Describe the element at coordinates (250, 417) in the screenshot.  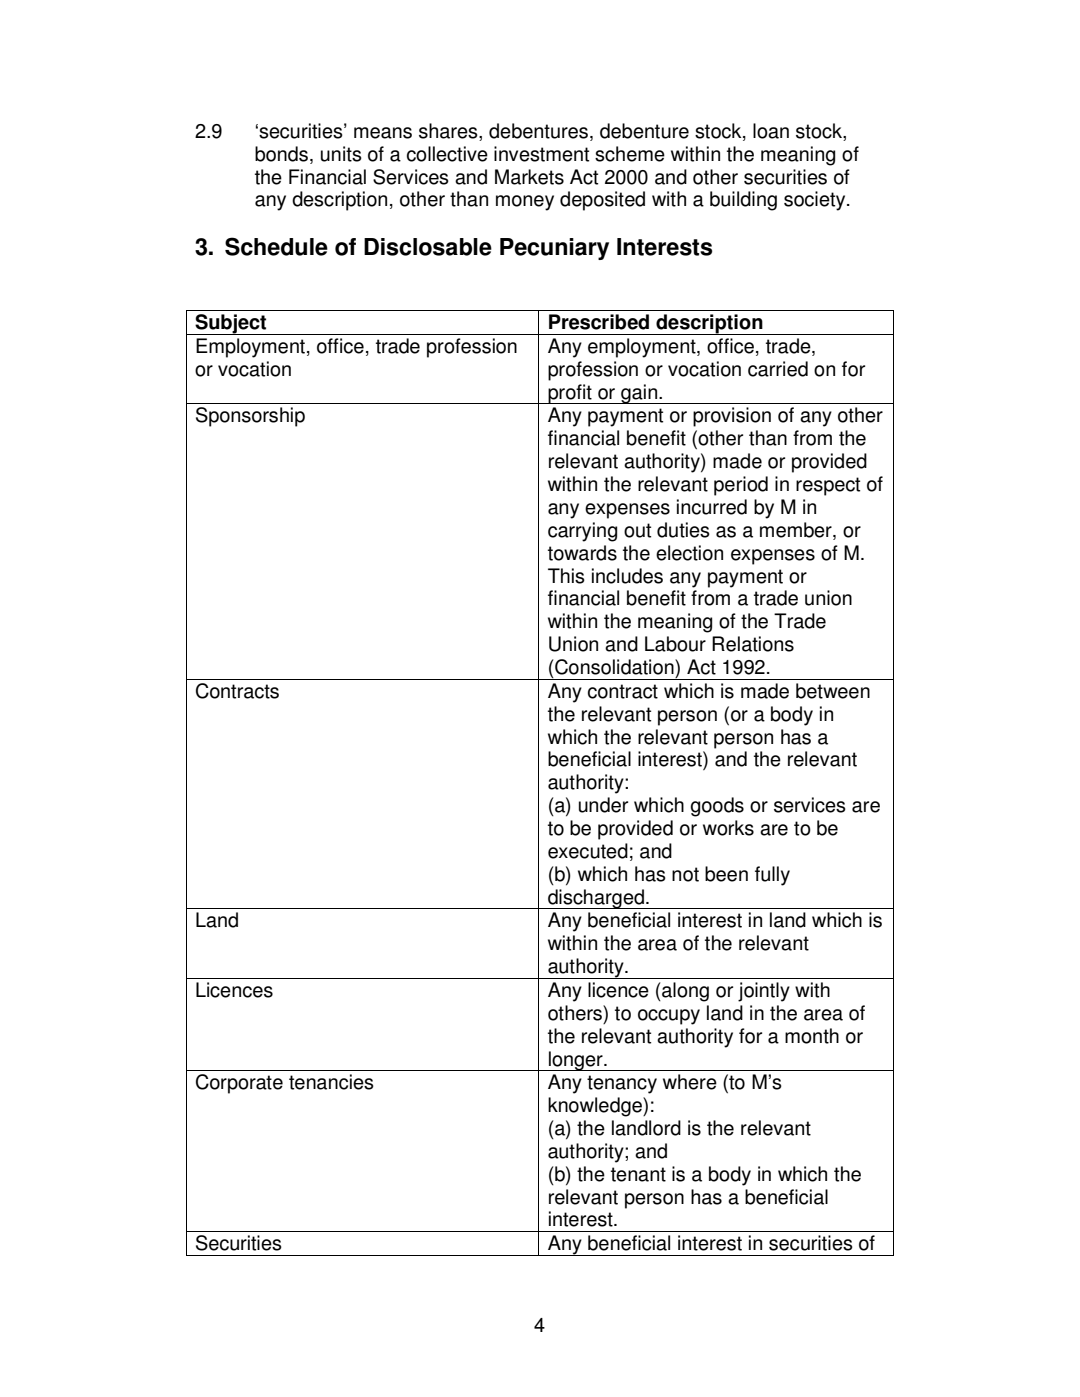
I see `Sponsorship` at that location.
